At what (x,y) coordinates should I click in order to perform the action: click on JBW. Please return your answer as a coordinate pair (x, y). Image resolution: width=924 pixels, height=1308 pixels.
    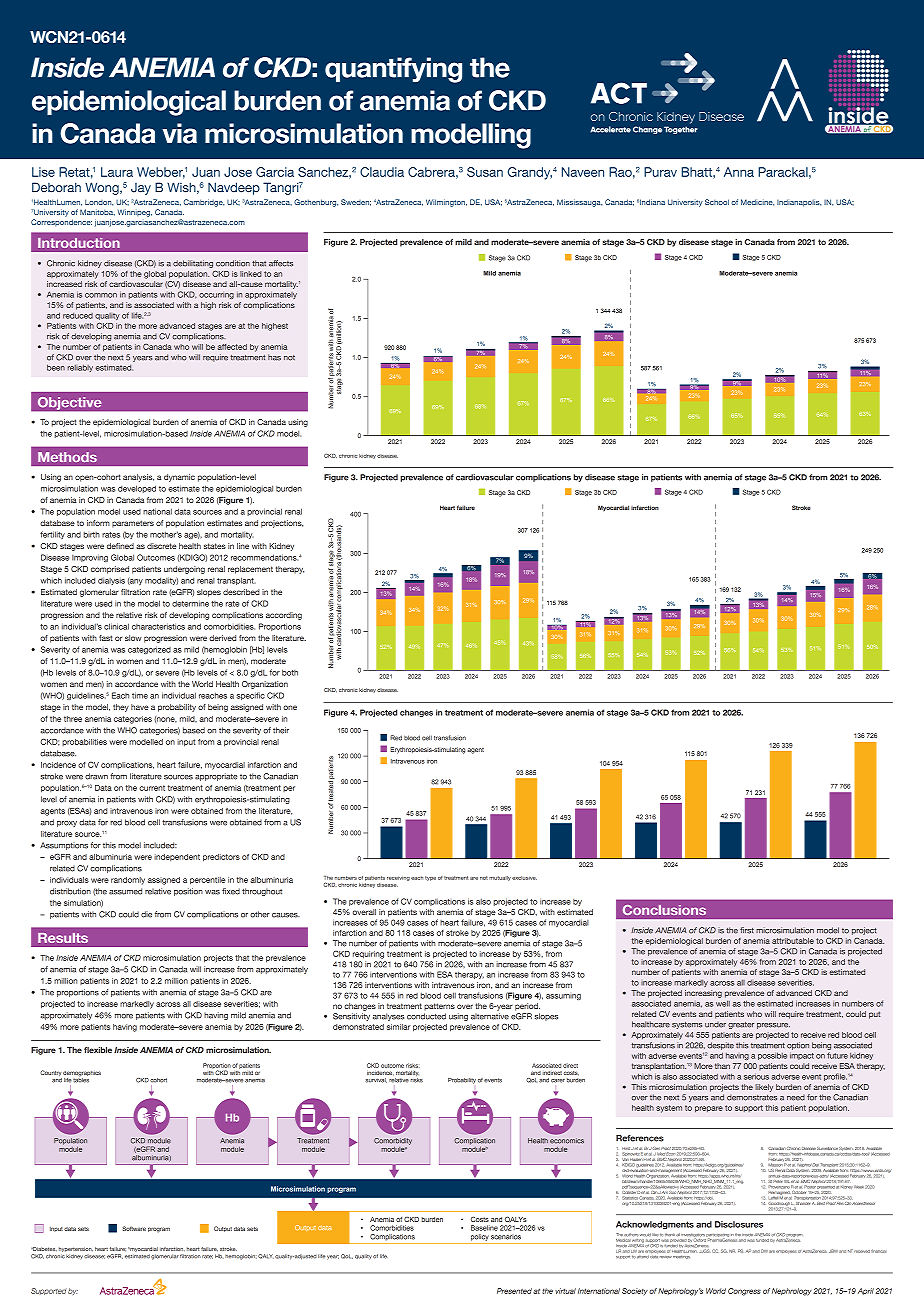
    Looking at the image, I should click on (833, 1251).
